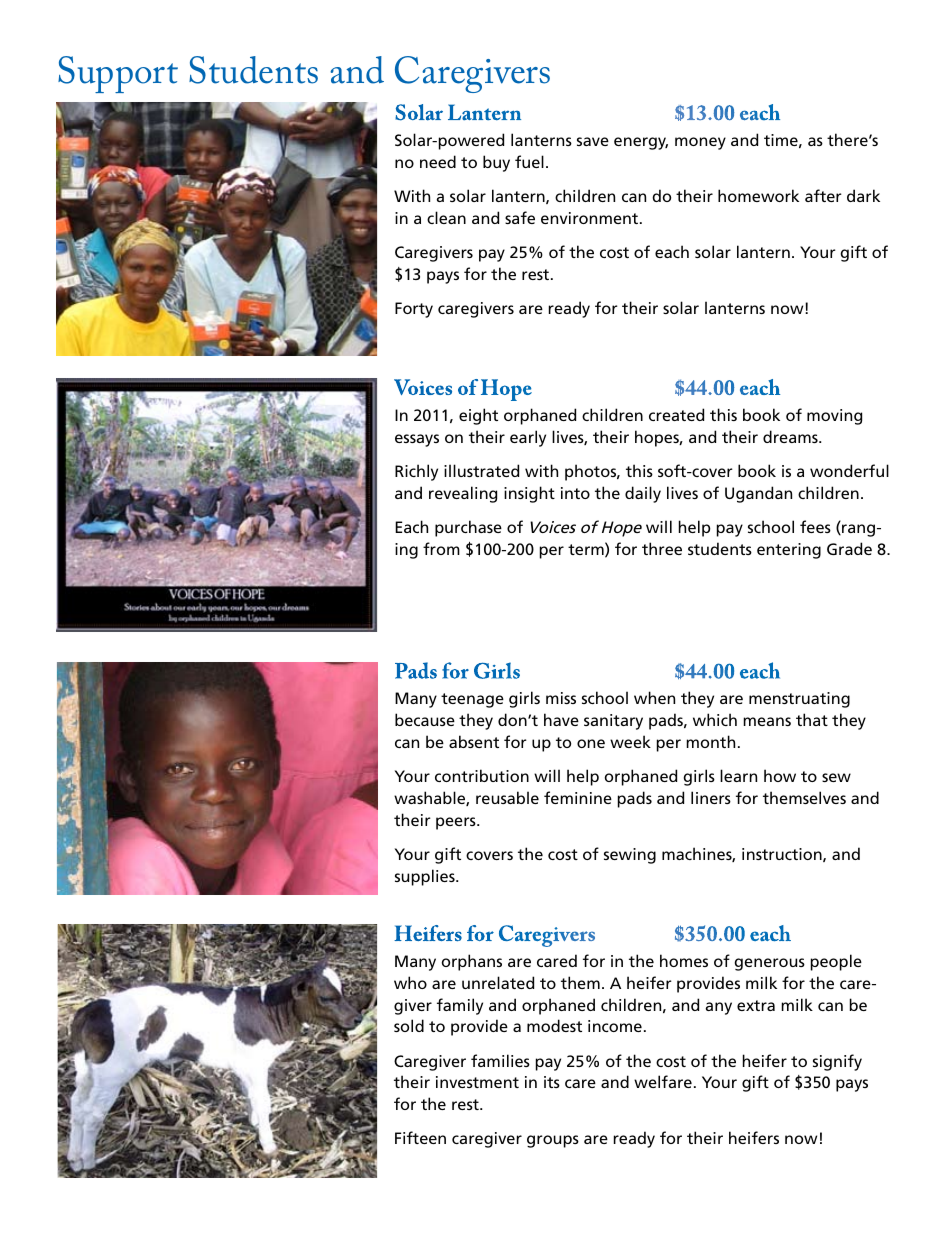  I want to click on money, so click(700, 143).
